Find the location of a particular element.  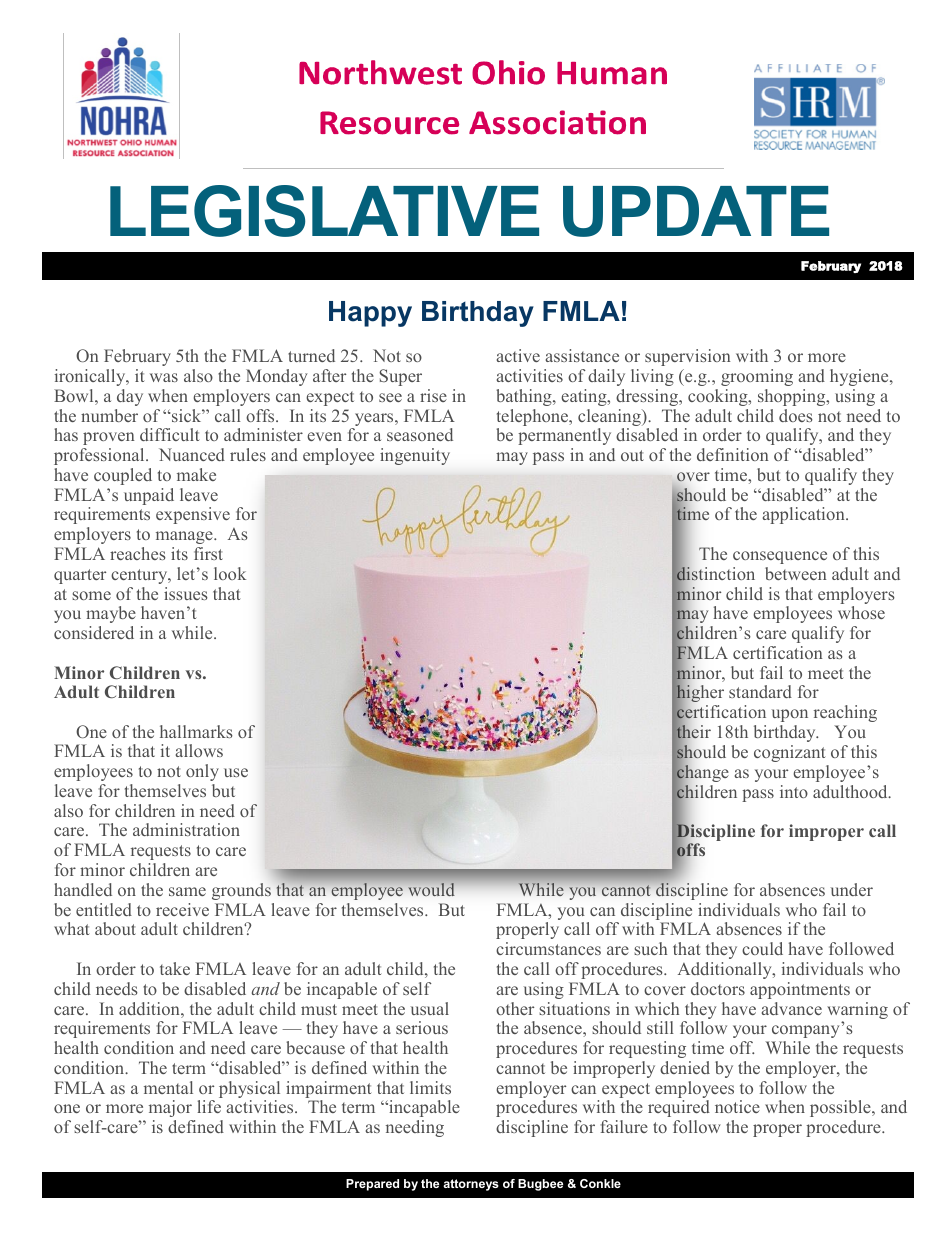

make is located at coordinates (196, 474).
